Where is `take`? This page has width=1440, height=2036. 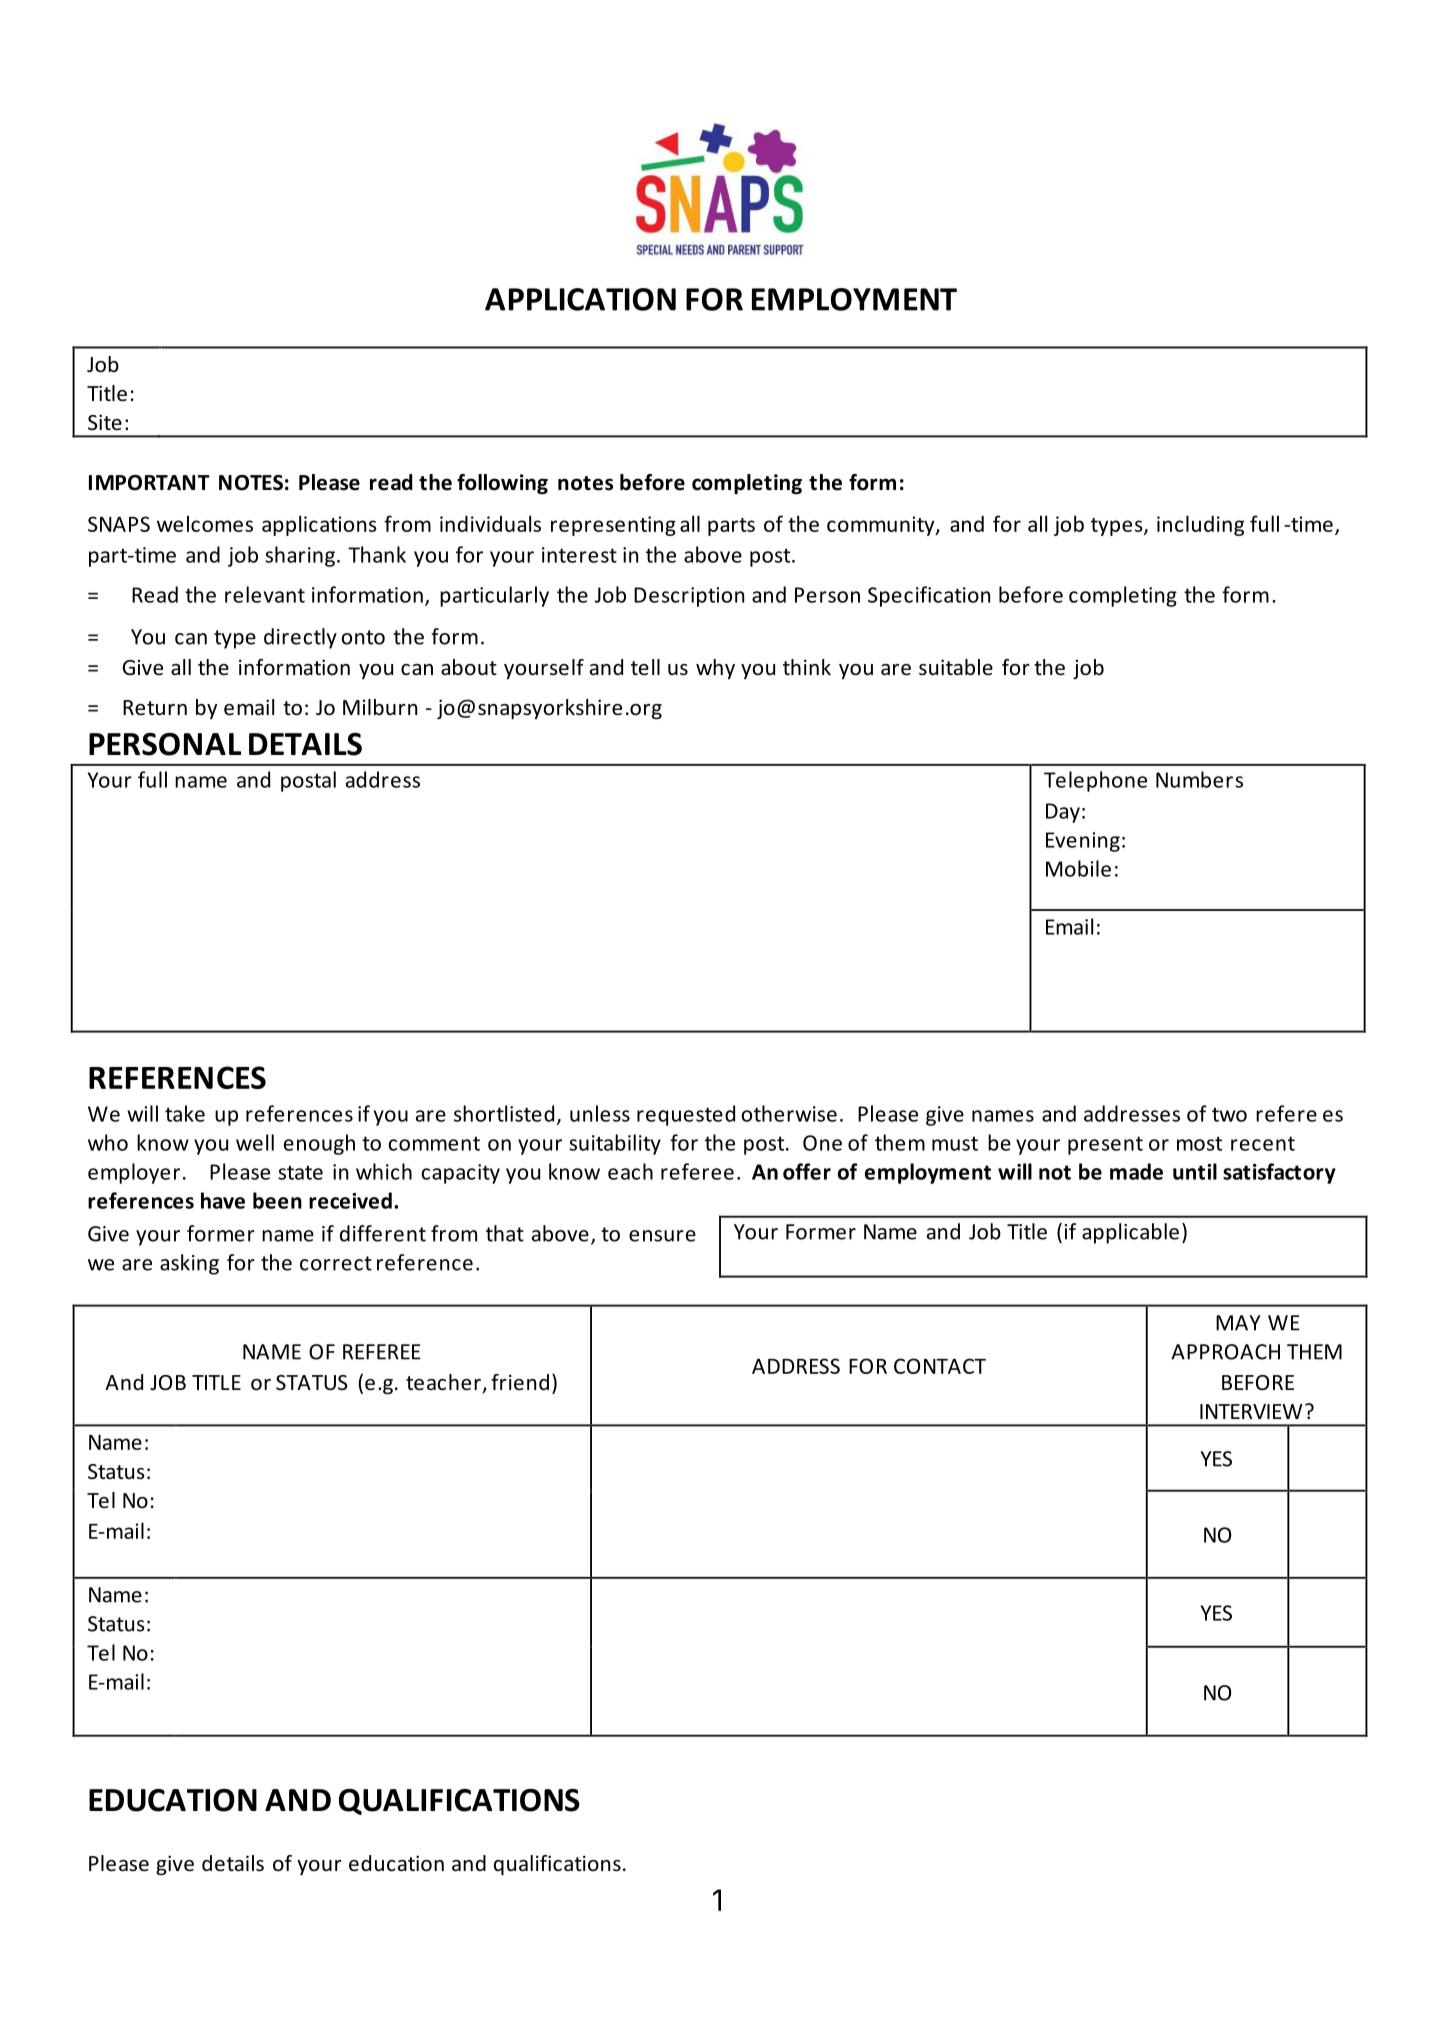 take is located at coordinates (185, 1113).
